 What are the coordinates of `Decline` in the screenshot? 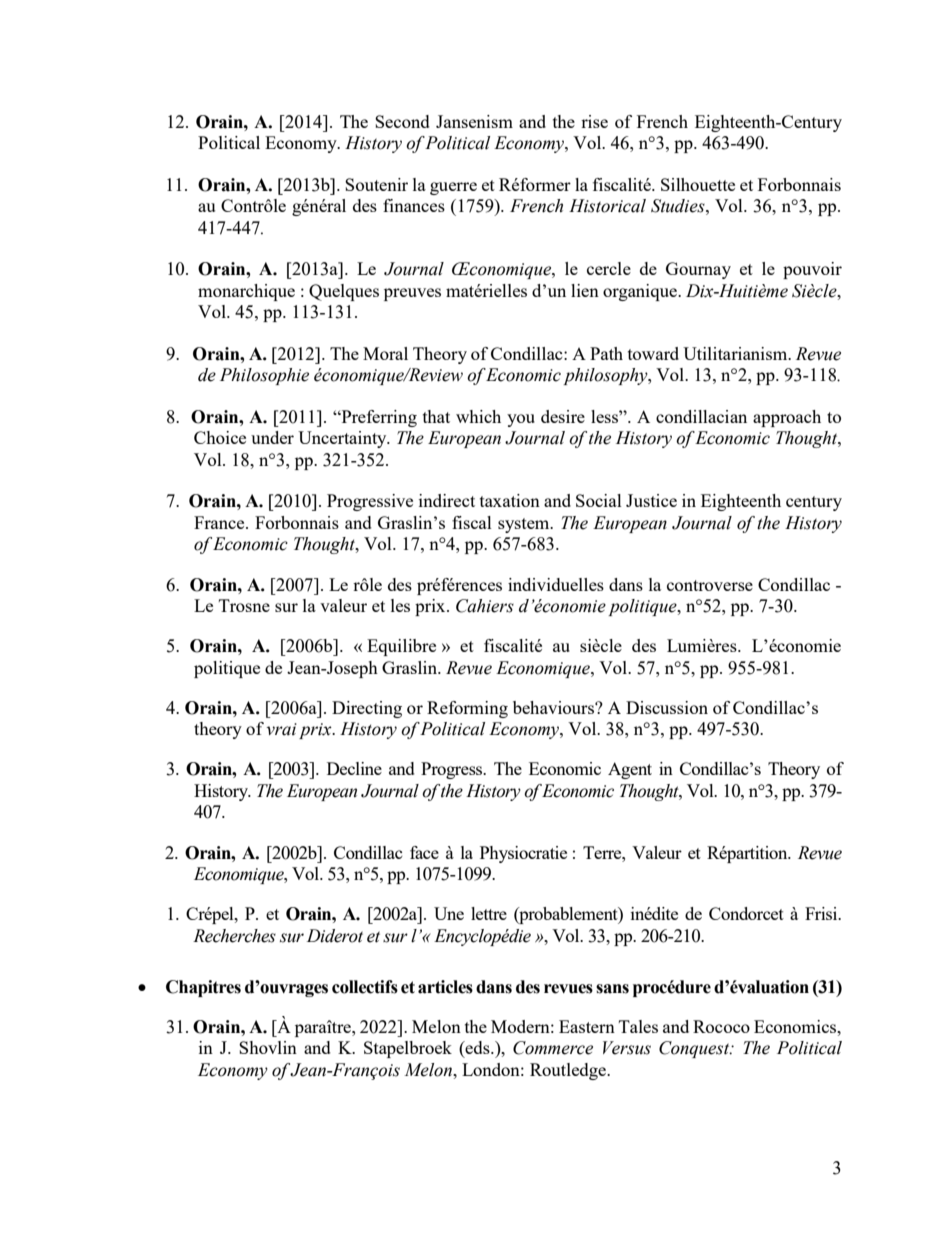 It's located at (354, 768).
